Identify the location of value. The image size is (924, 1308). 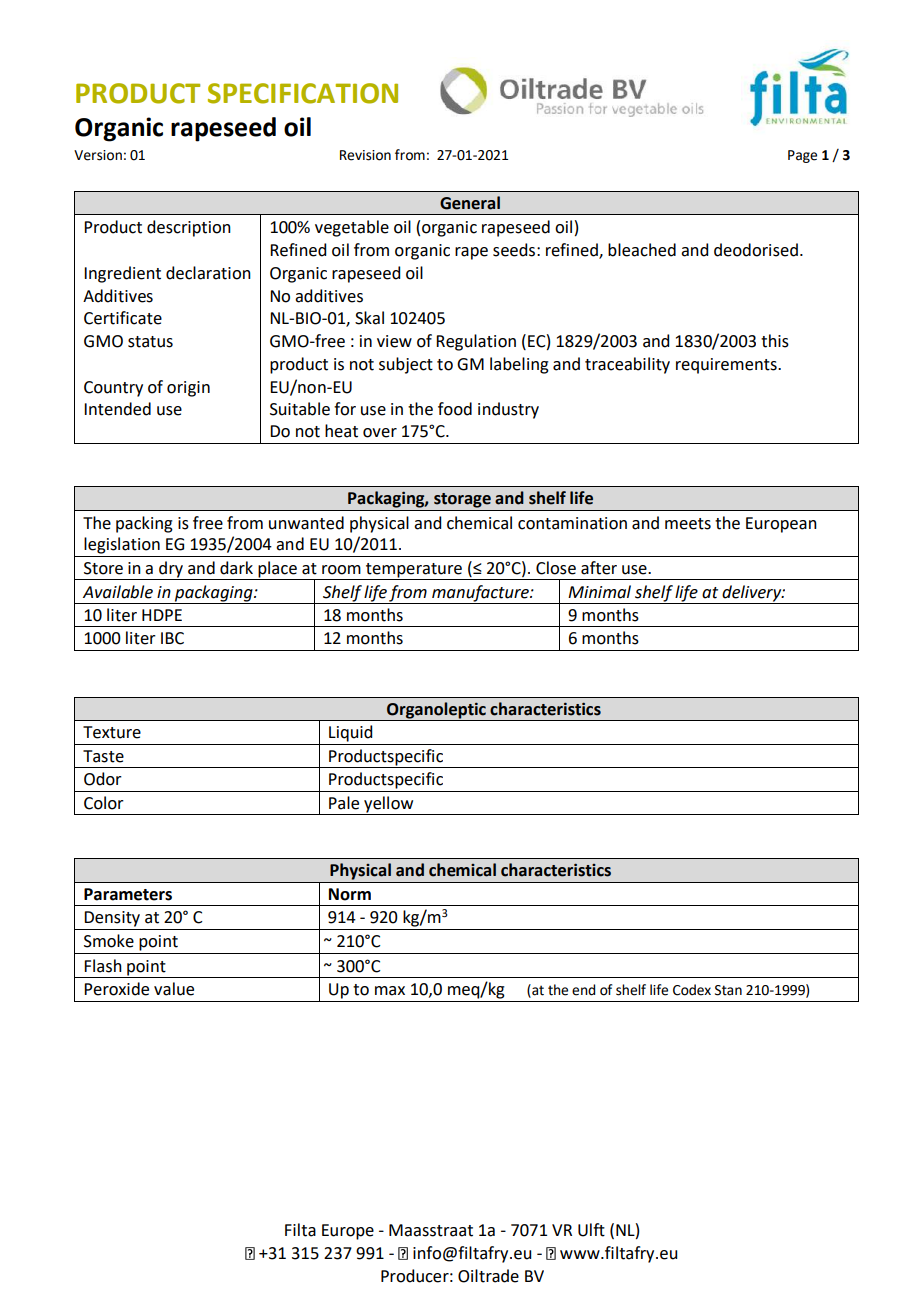
(174, 989).
